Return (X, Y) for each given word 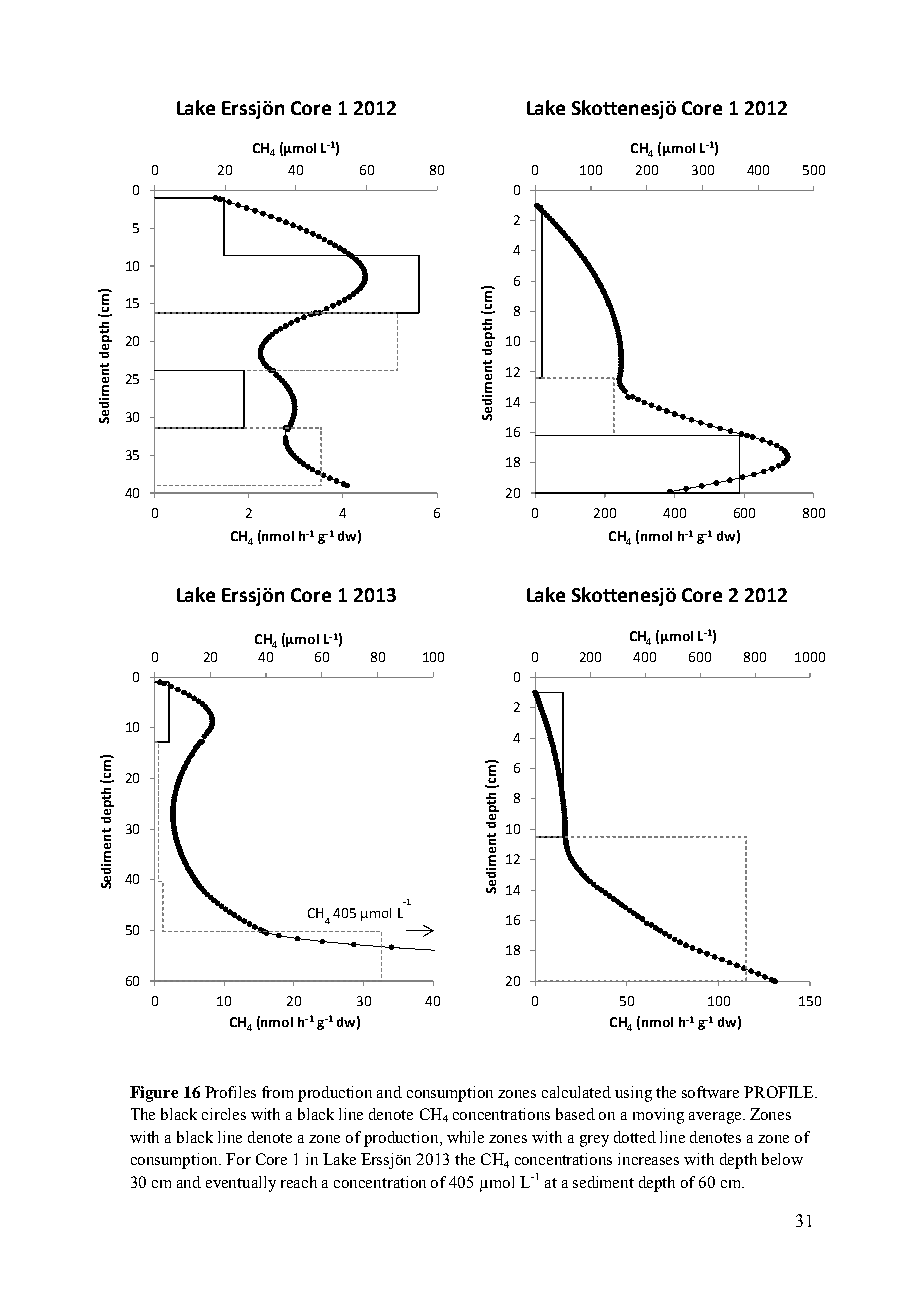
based (575, 1114)
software (710, 1092)
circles (224, 1114)
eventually (241, 1184)
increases (648, 1159)
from (277, 1092)
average (716, 1118)
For (238, 1159)
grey (594, 1141)
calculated (576, 1092)
